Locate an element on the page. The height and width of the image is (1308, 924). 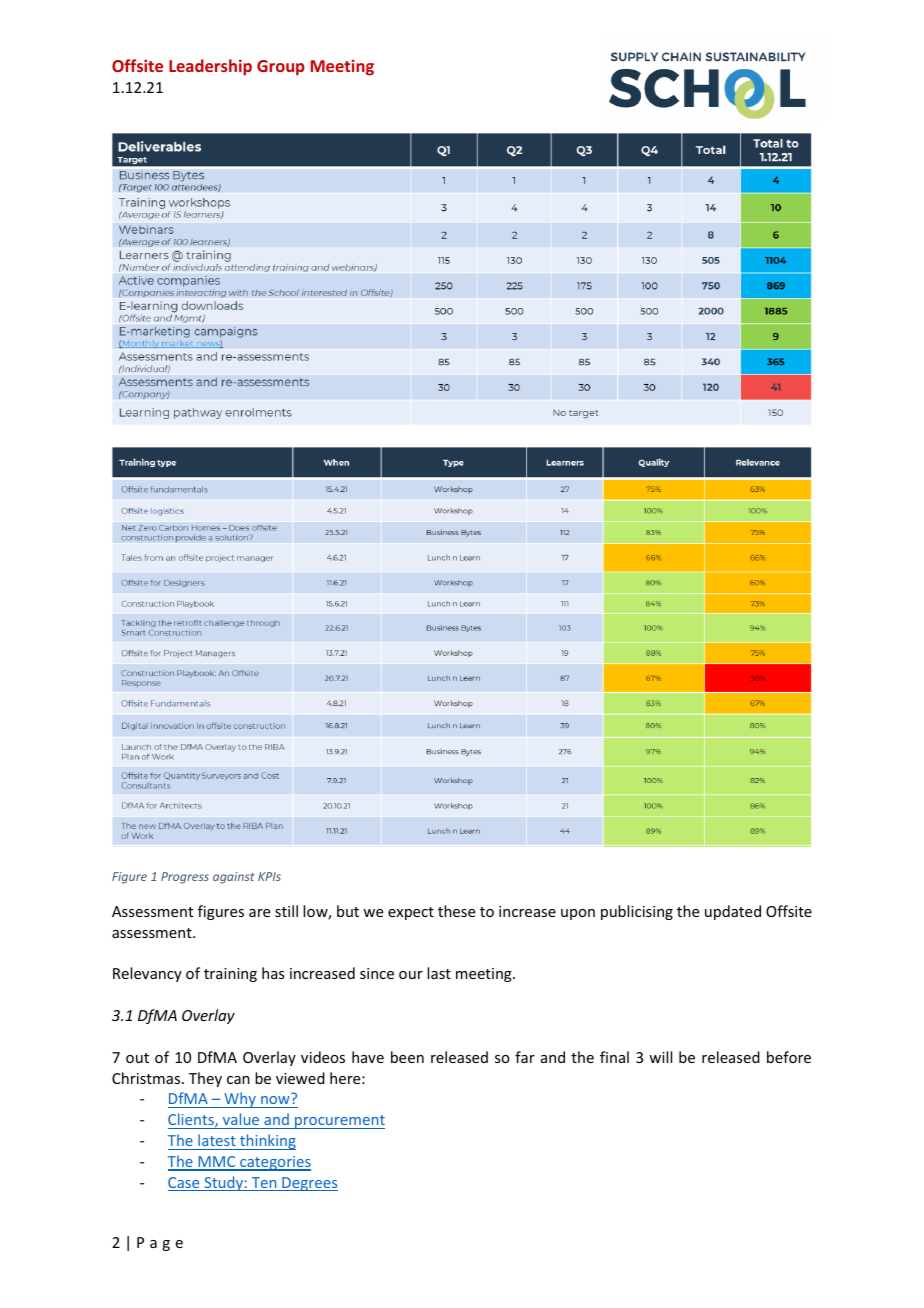
Leadership is located at coordinates (210, 67).
